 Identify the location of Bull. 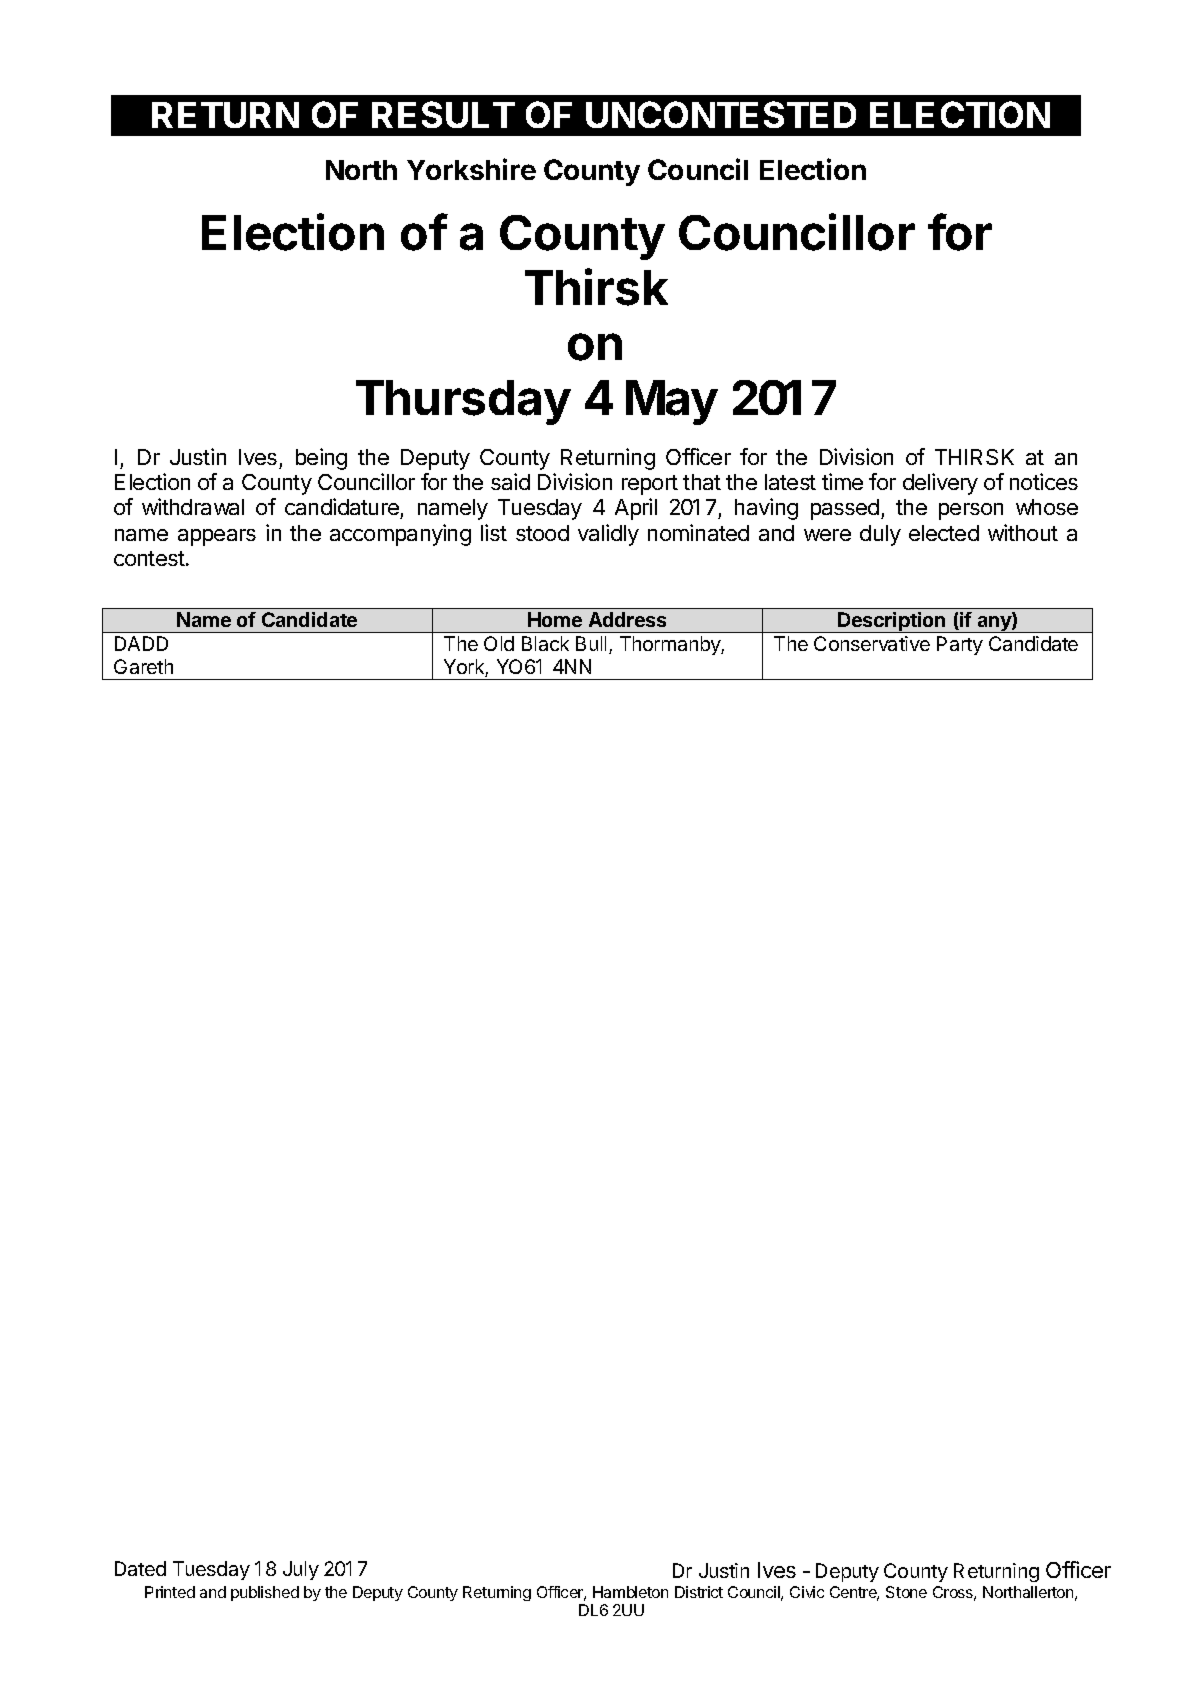
(591, 643).
